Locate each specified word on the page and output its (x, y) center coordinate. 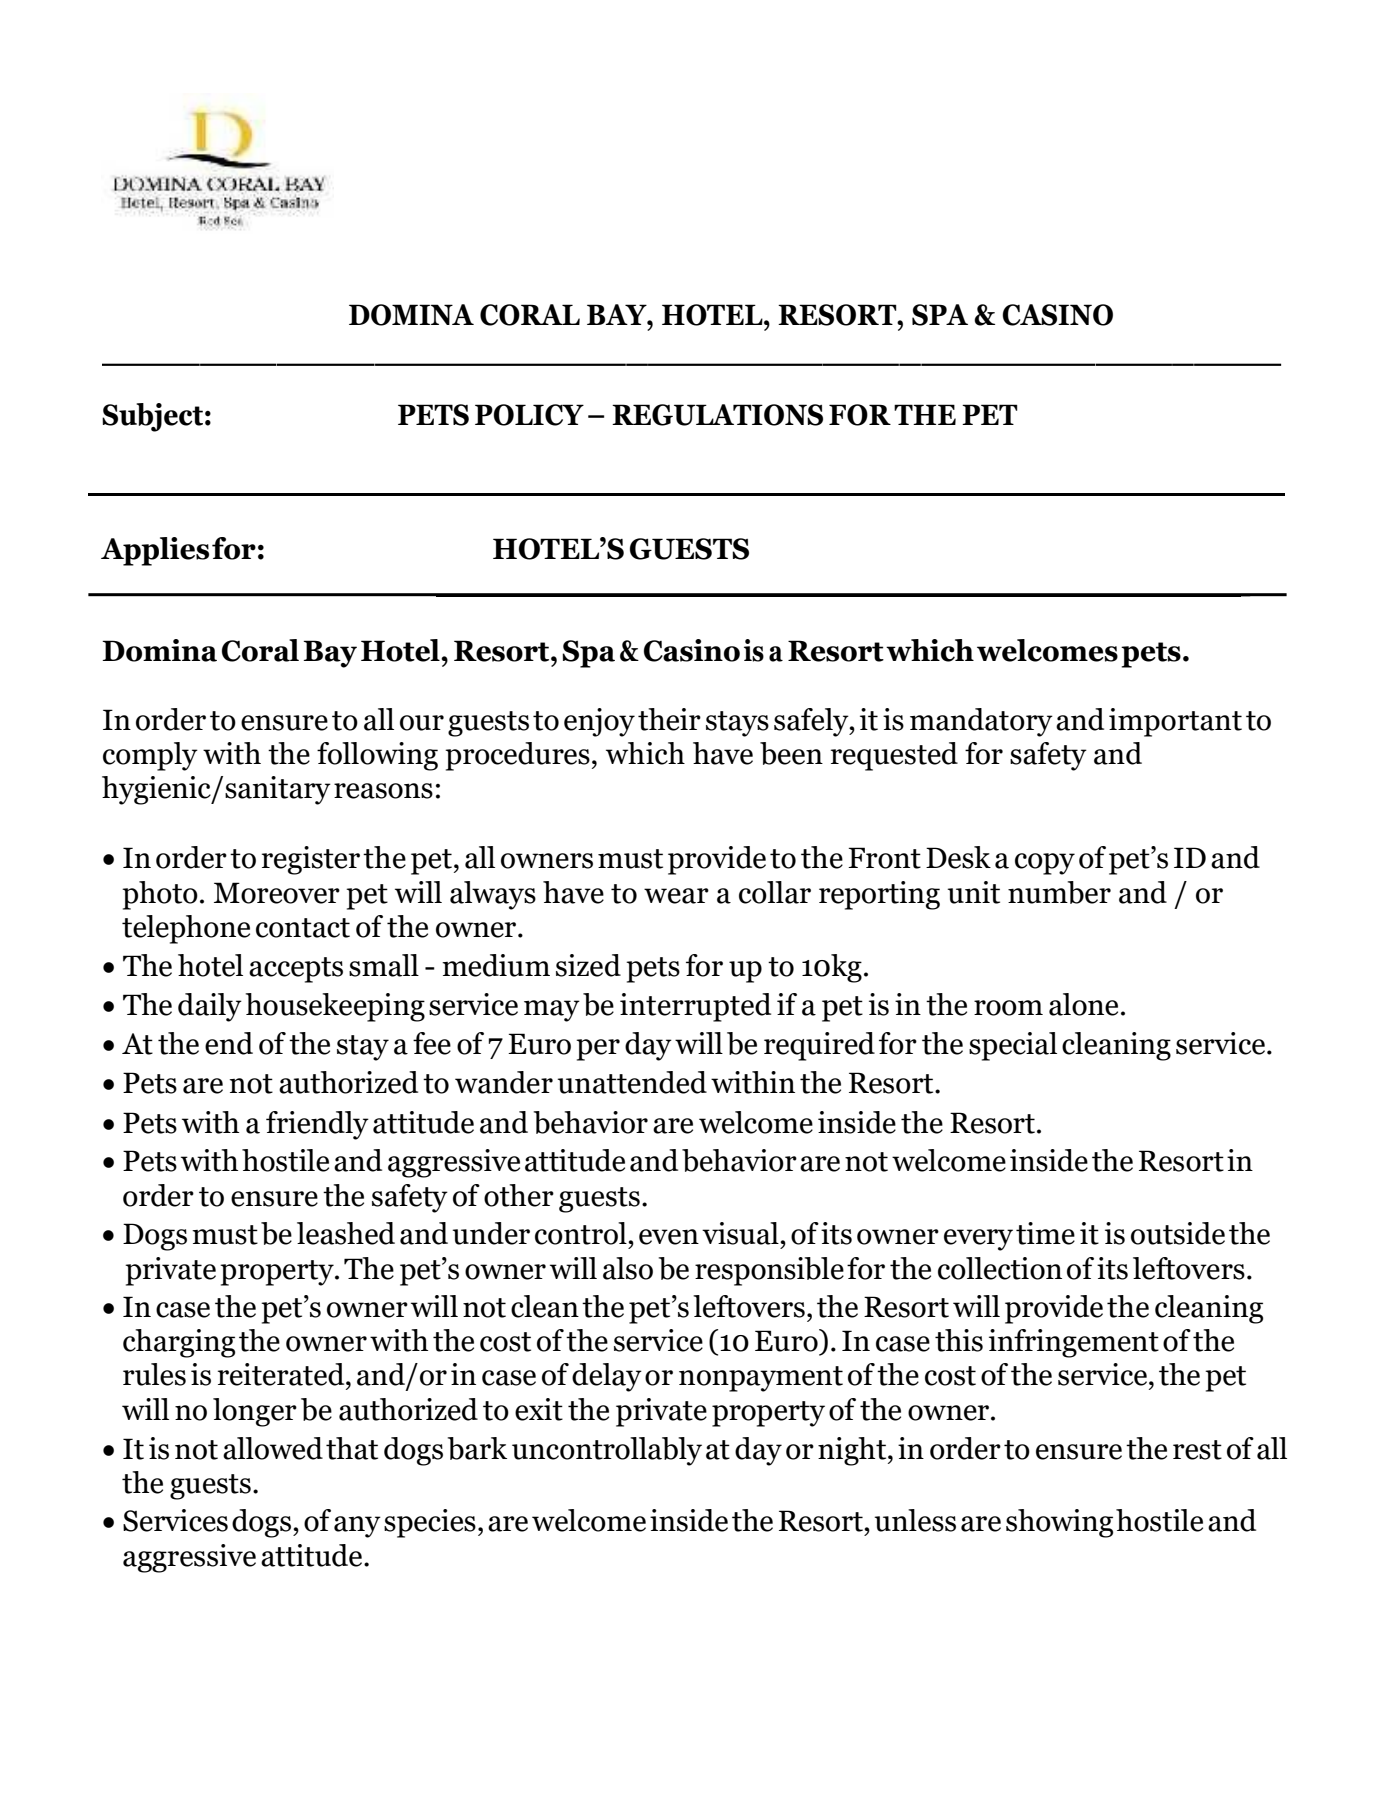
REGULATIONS (717, 415)
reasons (383, 791)
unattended (632, 1082)
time (1045, 1233)
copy (1045, 864)
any (357, 1527)
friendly (317, 1125)
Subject (152, 417)
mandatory (981, 722)
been (791, 753)
